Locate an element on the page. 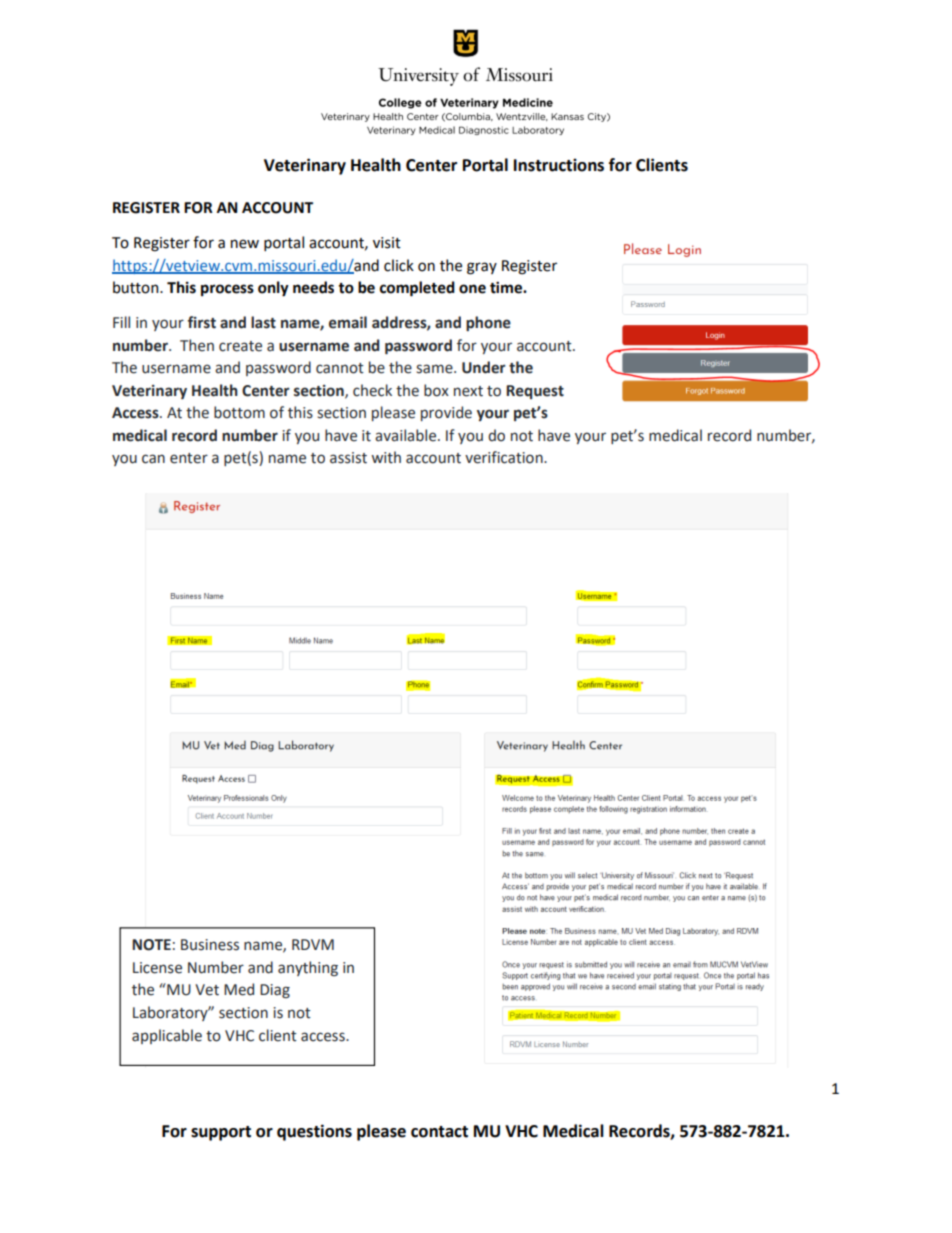 The width and height of the image is (952, 1233). bottom is located at coordinates (239, 412).
